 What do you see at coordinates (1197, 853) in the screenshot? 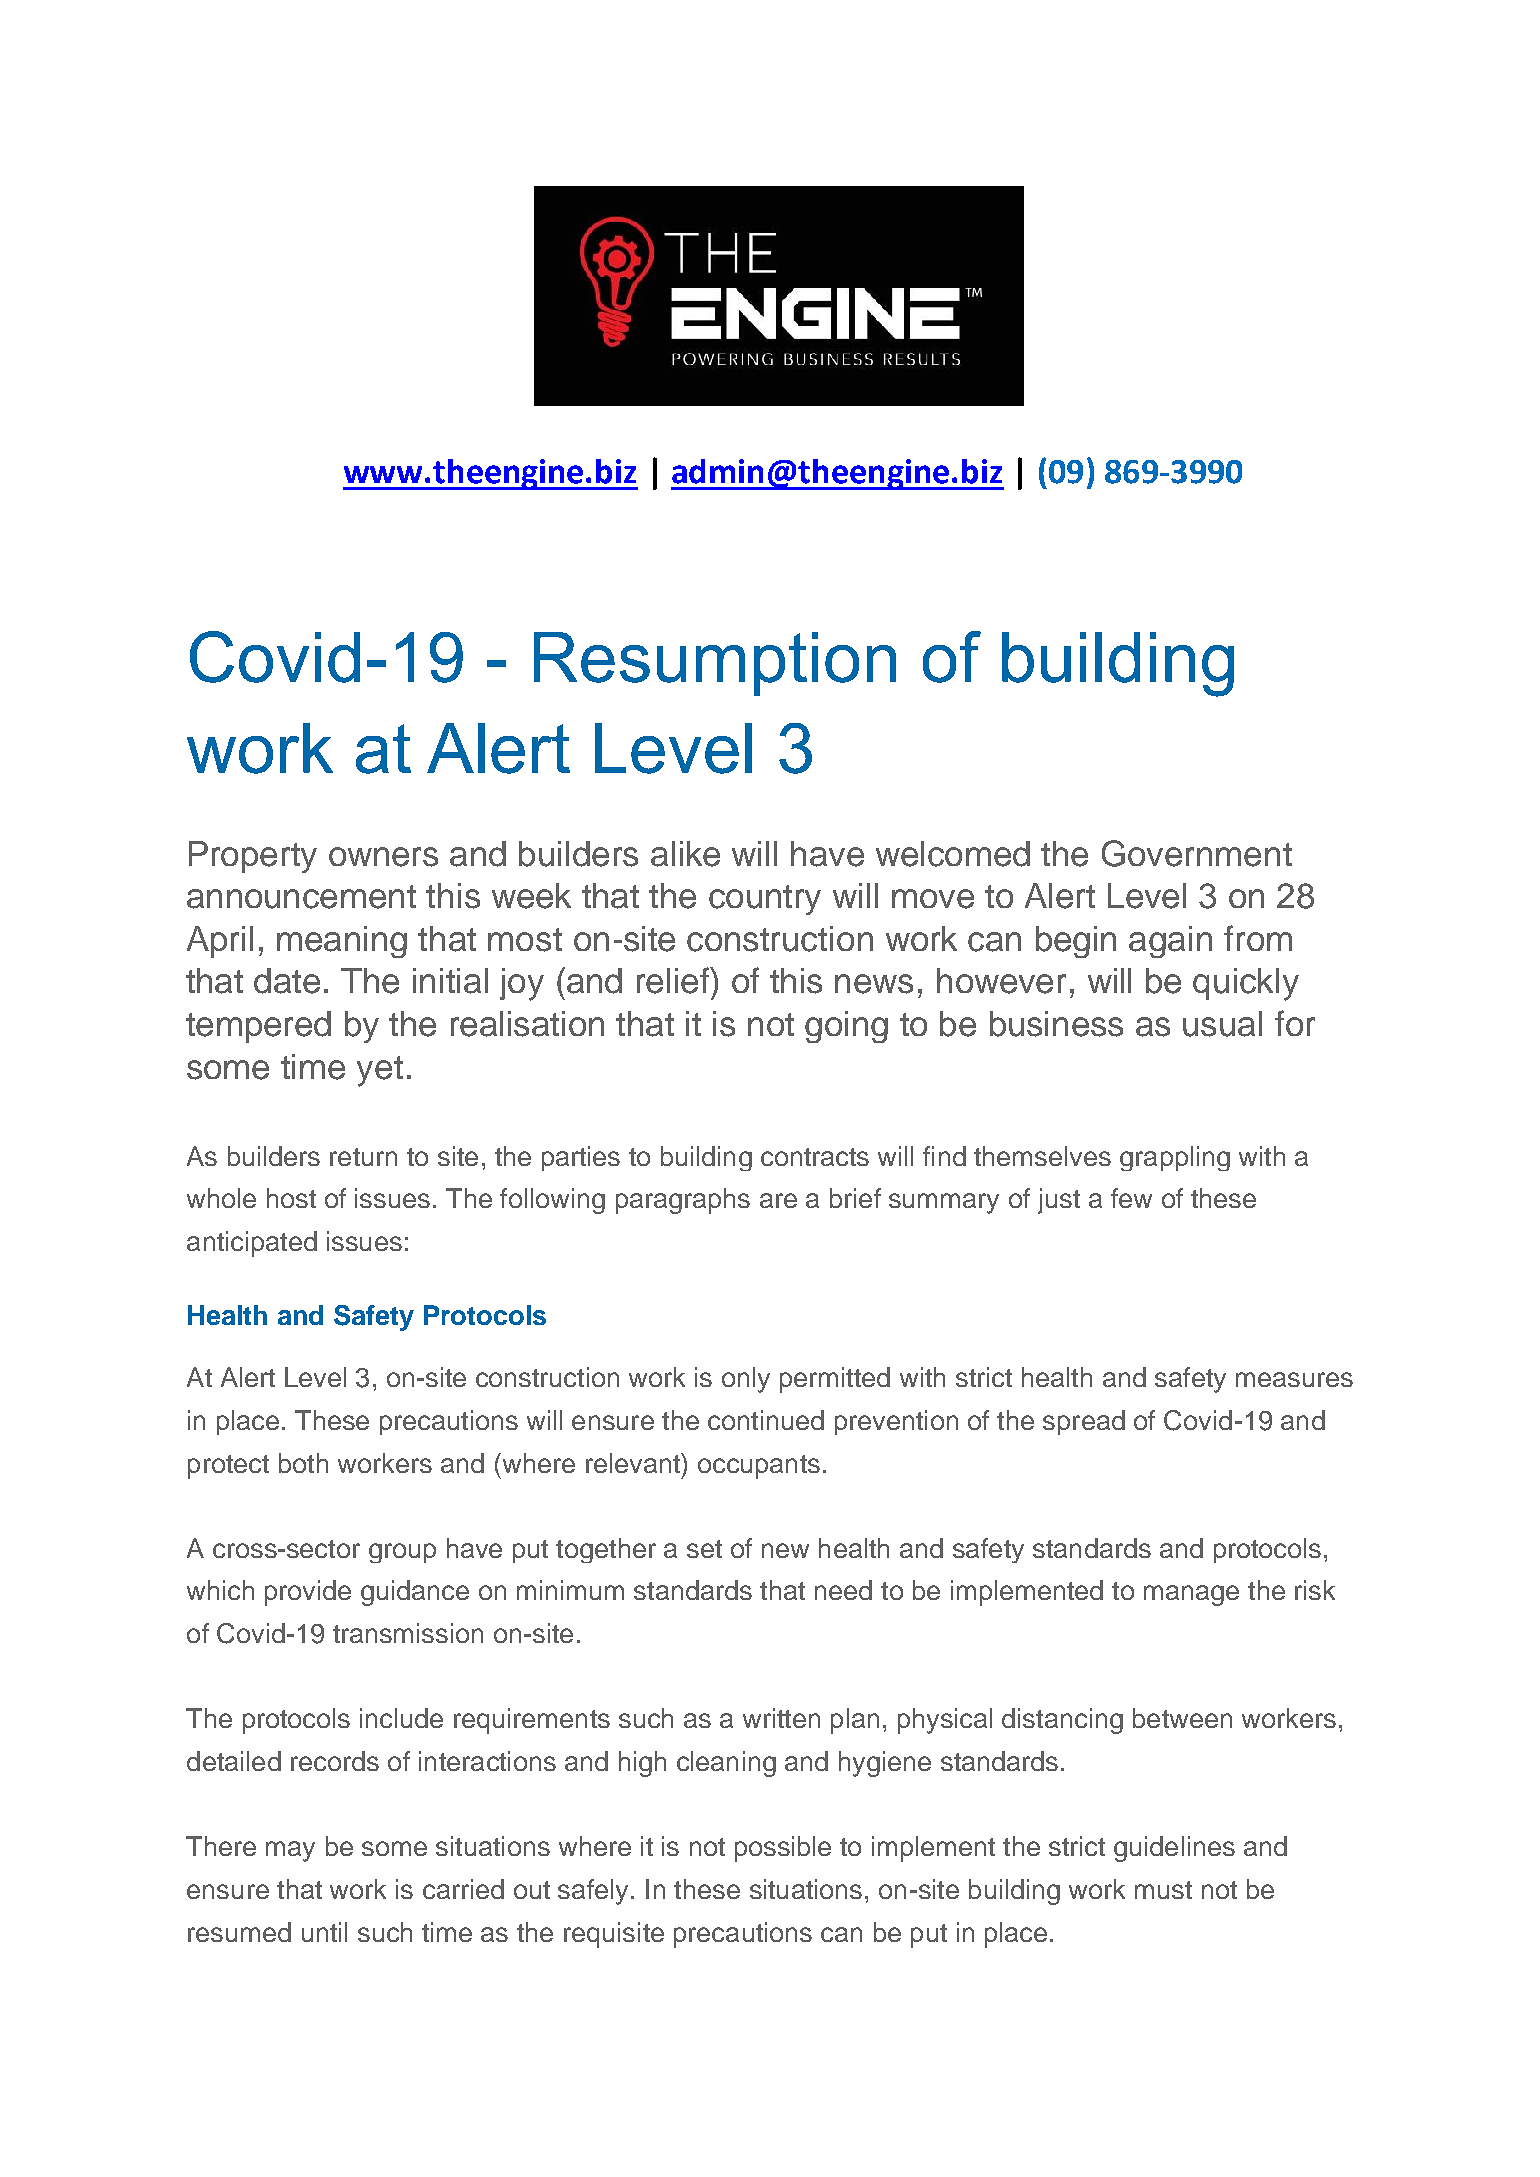
I see `Government` at bounding box center [1197, 853].
